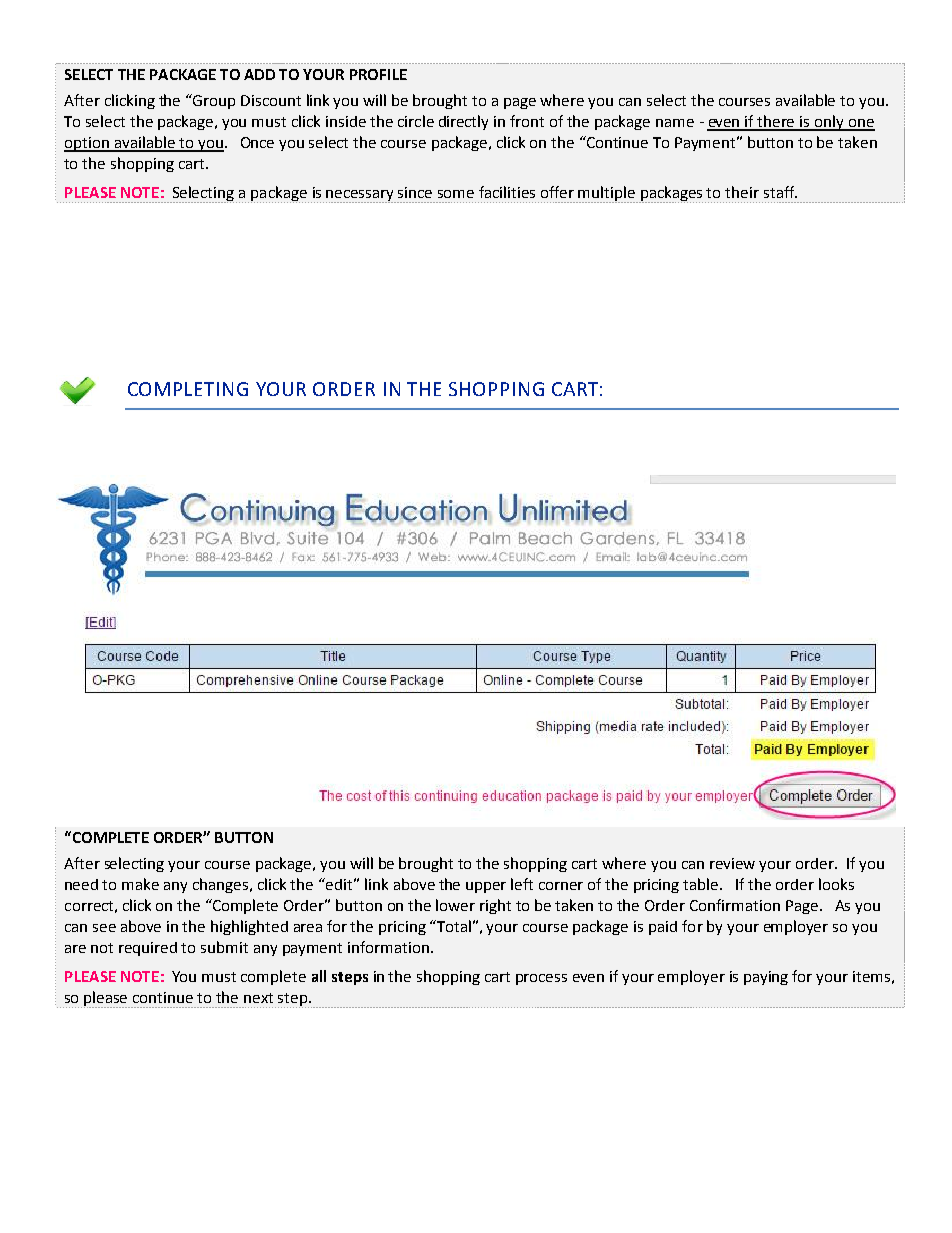  I want to click on some, so click(456, 194).
